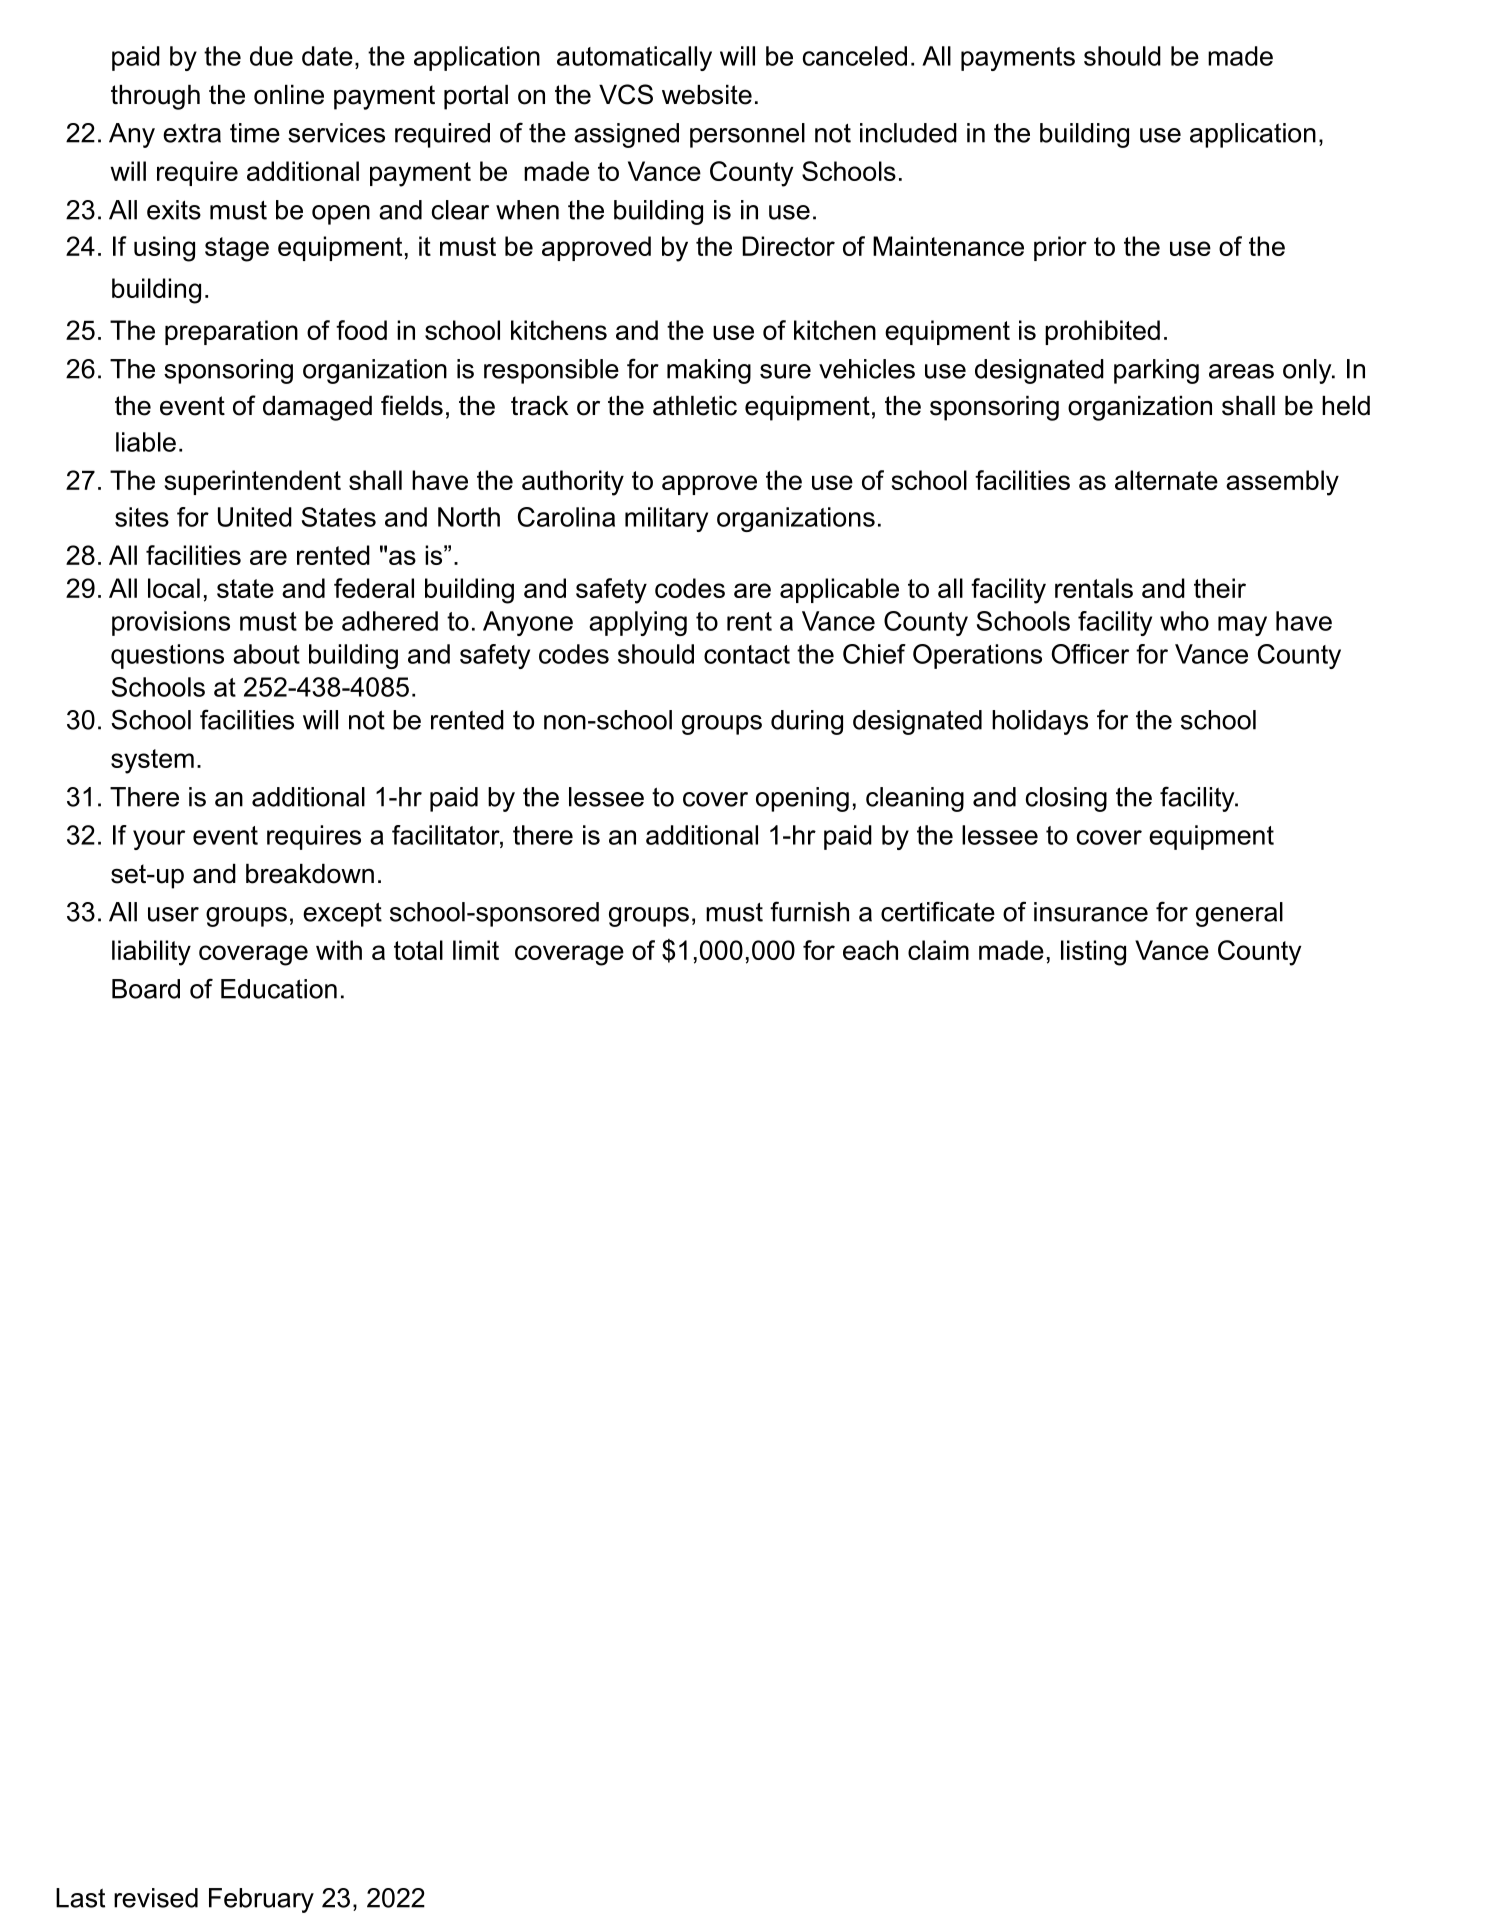 This screenshot has height=1931, width=1492. I want to click on each, so click(870, 950).
